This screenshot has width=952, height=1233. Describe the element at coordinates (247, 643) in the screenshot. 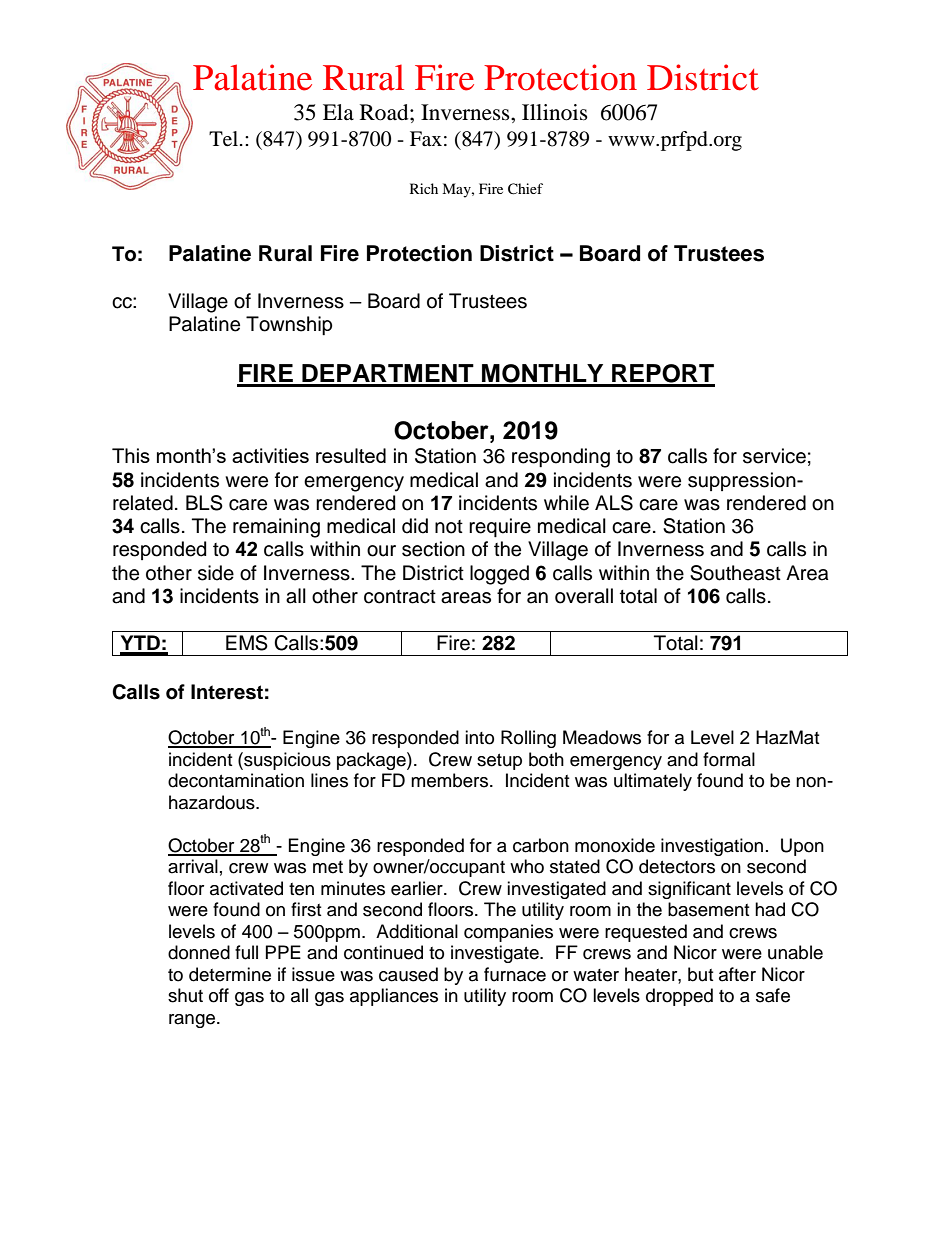

I see `EMS` at that location.
